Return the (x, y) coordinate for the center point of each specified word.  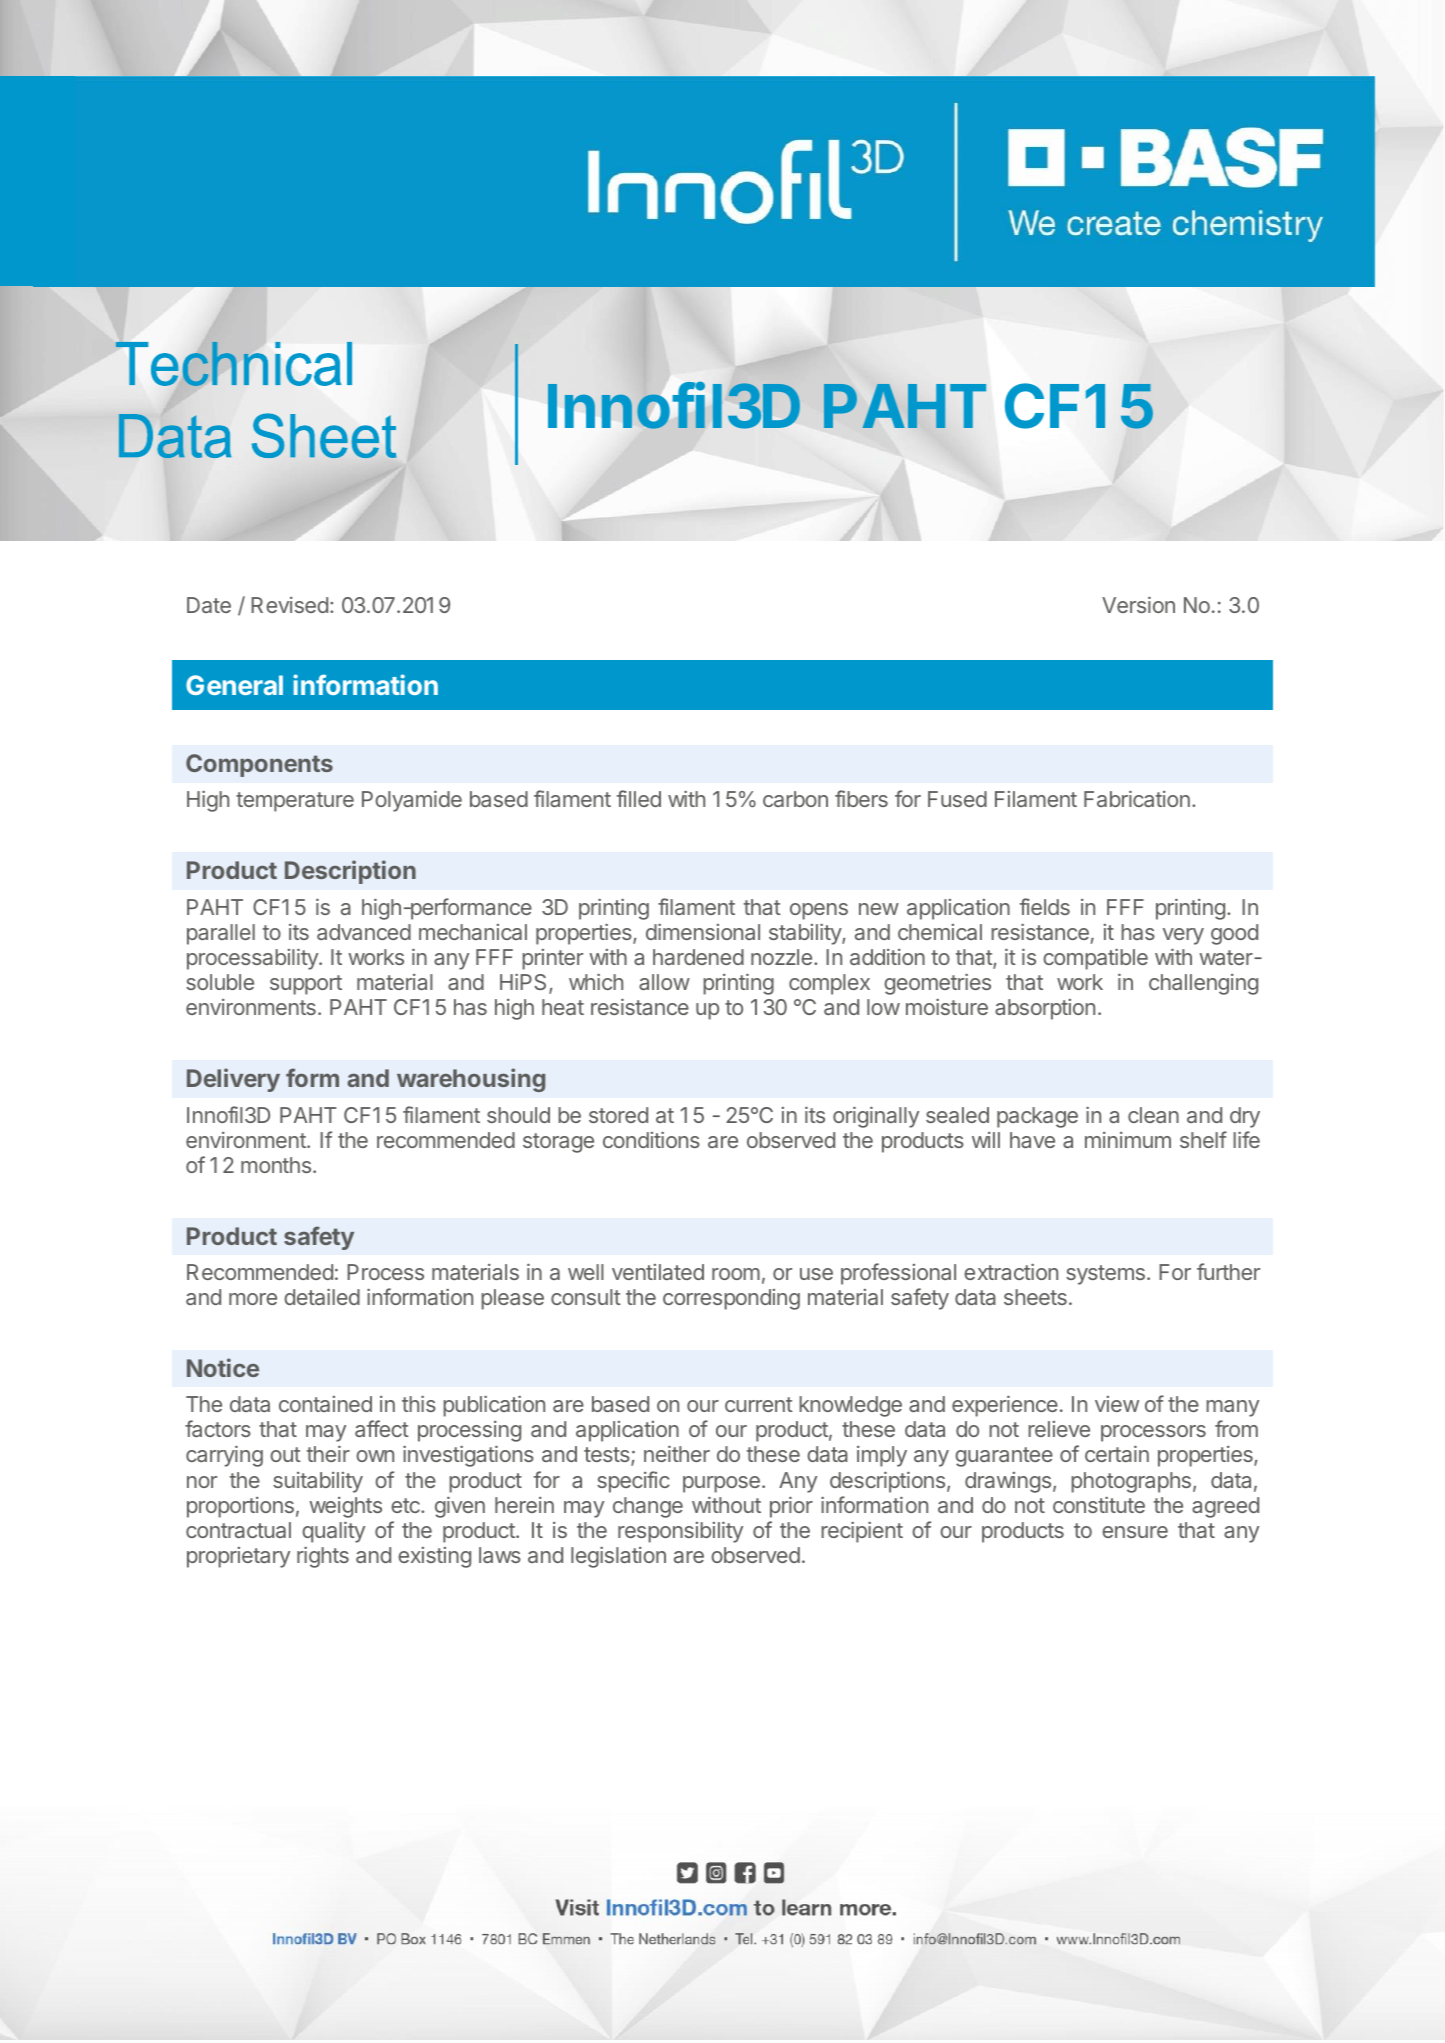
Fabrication (1137, 798)
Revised (289, 605)
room (736, 1274)
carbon (795, 799)
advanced (364, 932)
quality (333, 1532)
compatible (1095, 959)
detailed (322, 1296)
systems (1105, 1275)
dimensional (703, 931)
